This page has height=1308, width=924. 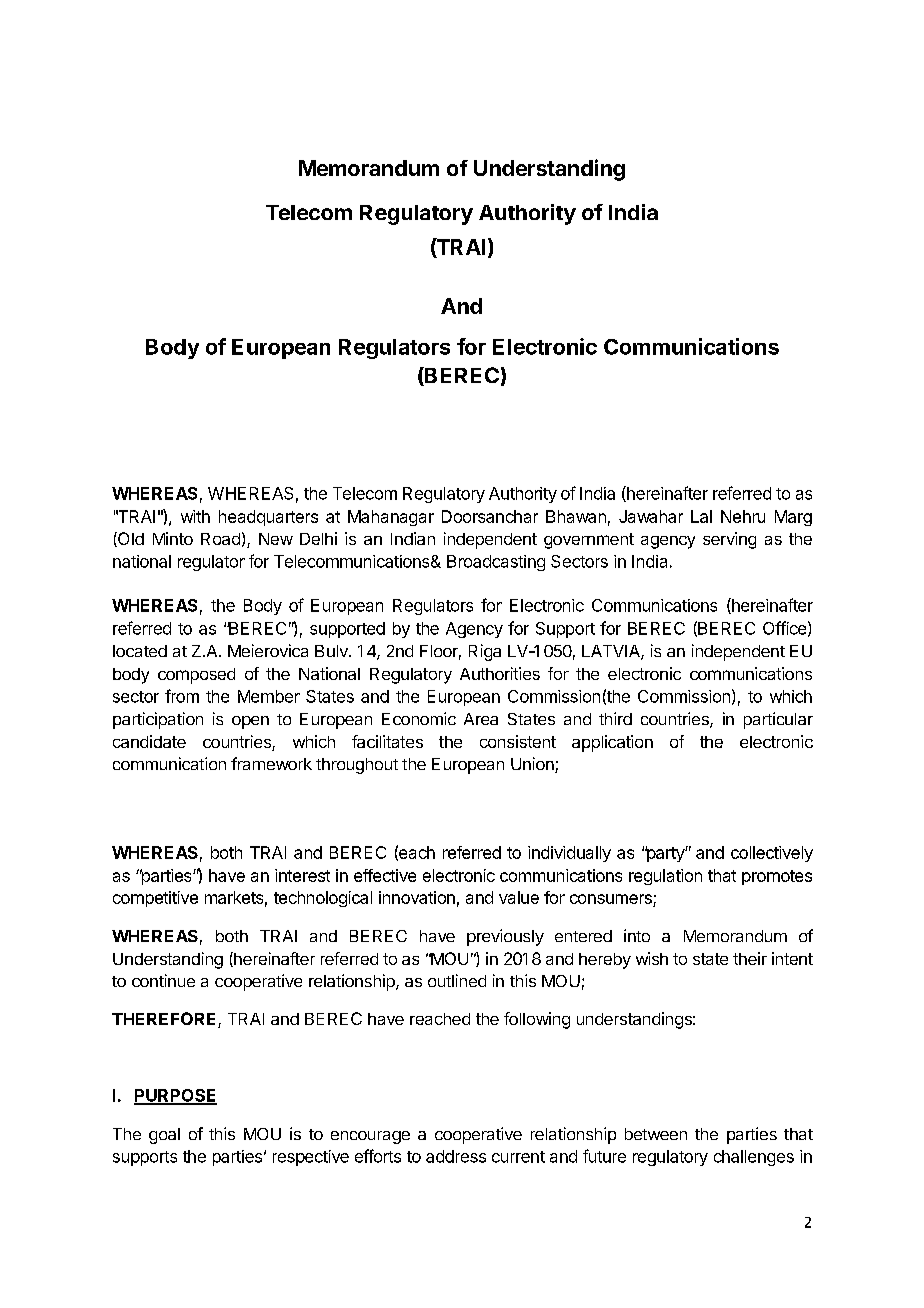 What do you see at coordinates (612, 743) in the page?
I see `application` at bounding box center [612, 743].
